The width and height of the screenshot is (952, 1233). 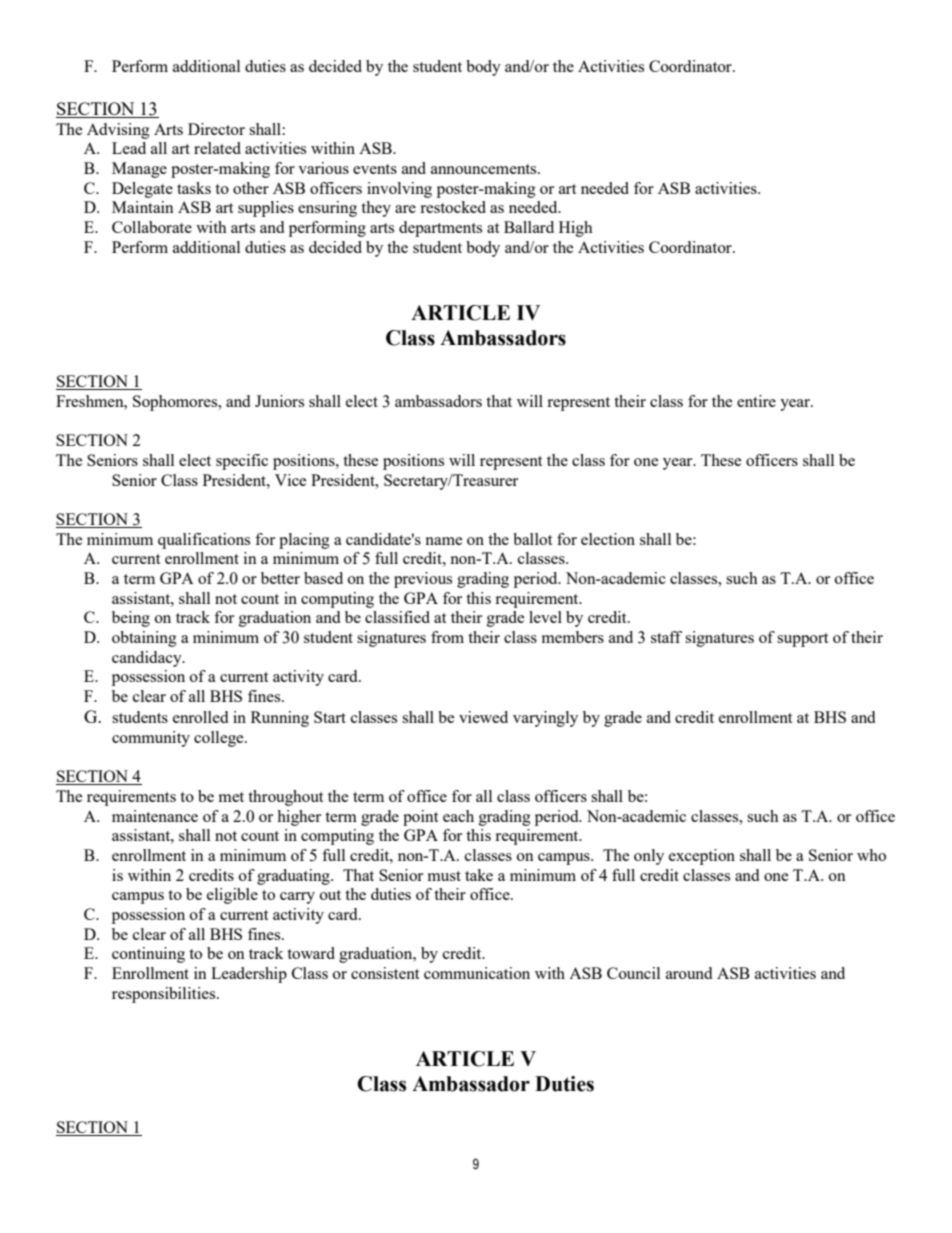 What do you see at coordinates (165, 995) in the screenshot?
I see `responsibilities` at bounding box center [165, 995].
